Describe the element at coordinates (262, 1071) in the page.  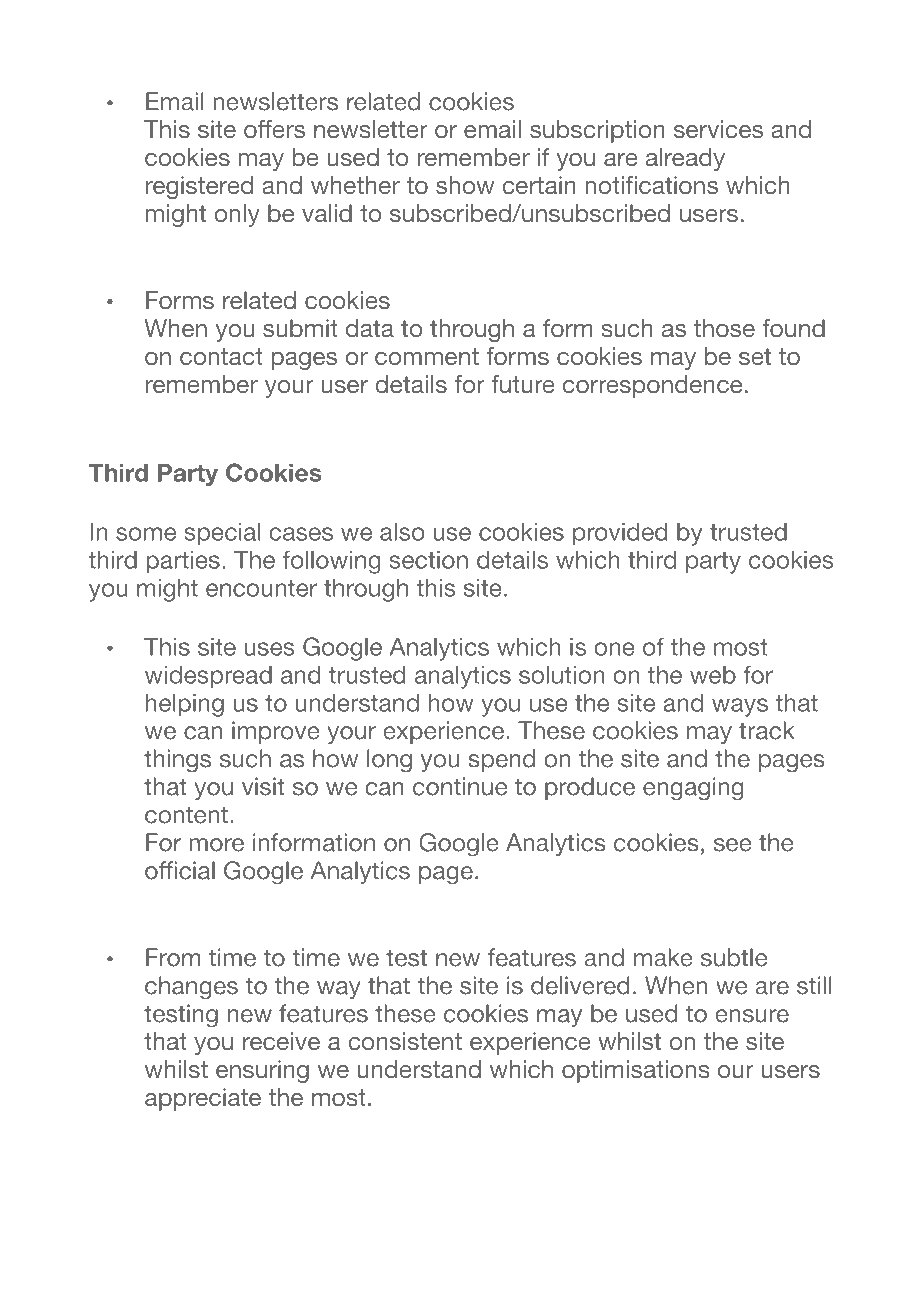
I see `ensuring` at that location.
